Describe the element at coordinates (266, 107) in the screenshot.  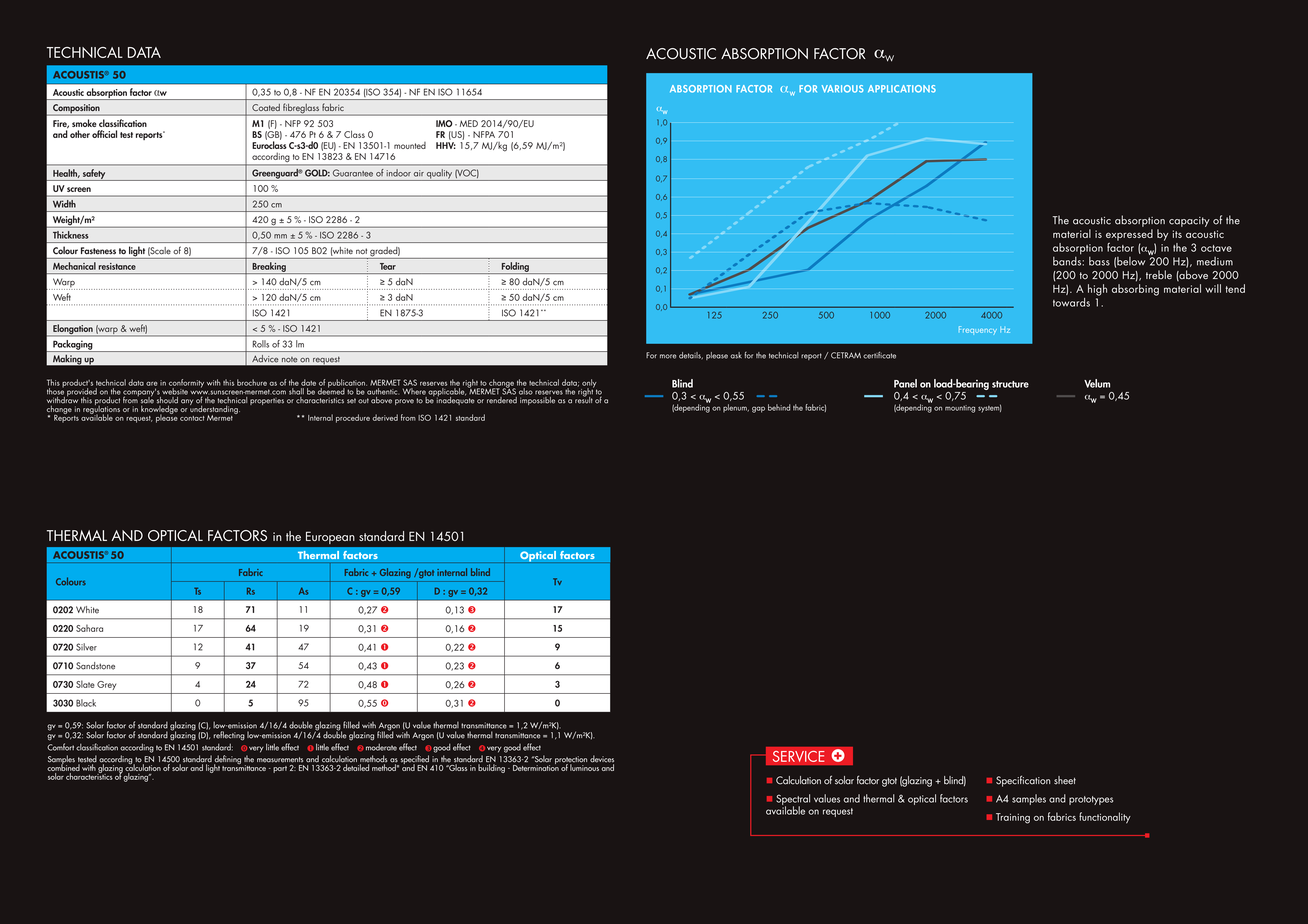
I see `Coated` at that location.
